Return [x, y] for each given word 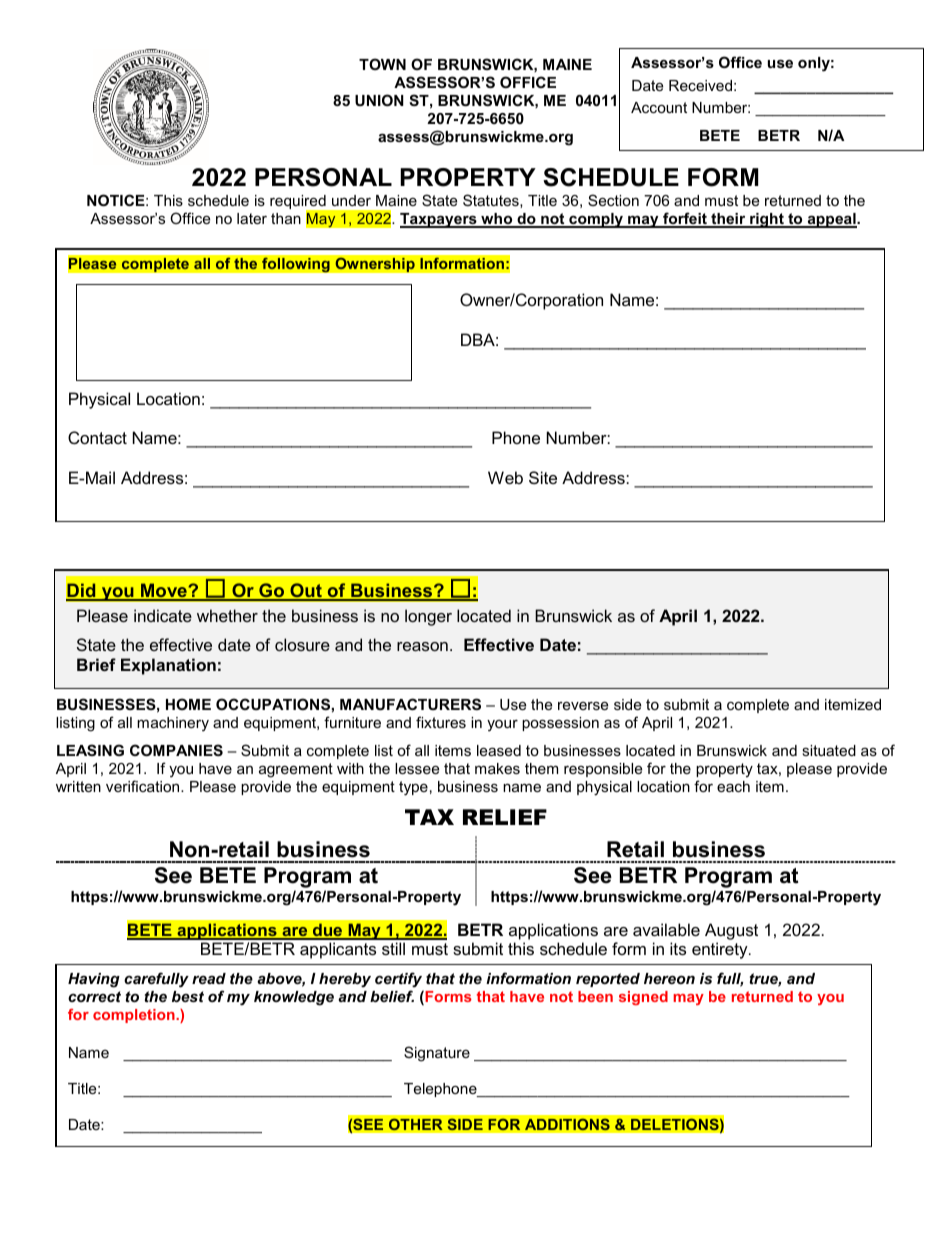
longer [428, 617]
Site [543, 477]
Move [164, 591]
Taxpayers [439, 220]
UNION [379, 100]
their [728, 220]
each [733, 786]
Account [659, 107]
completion [135, 1016]
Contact [97, 437]
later [252, 218]
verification [144, 786]
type [413, 788]
